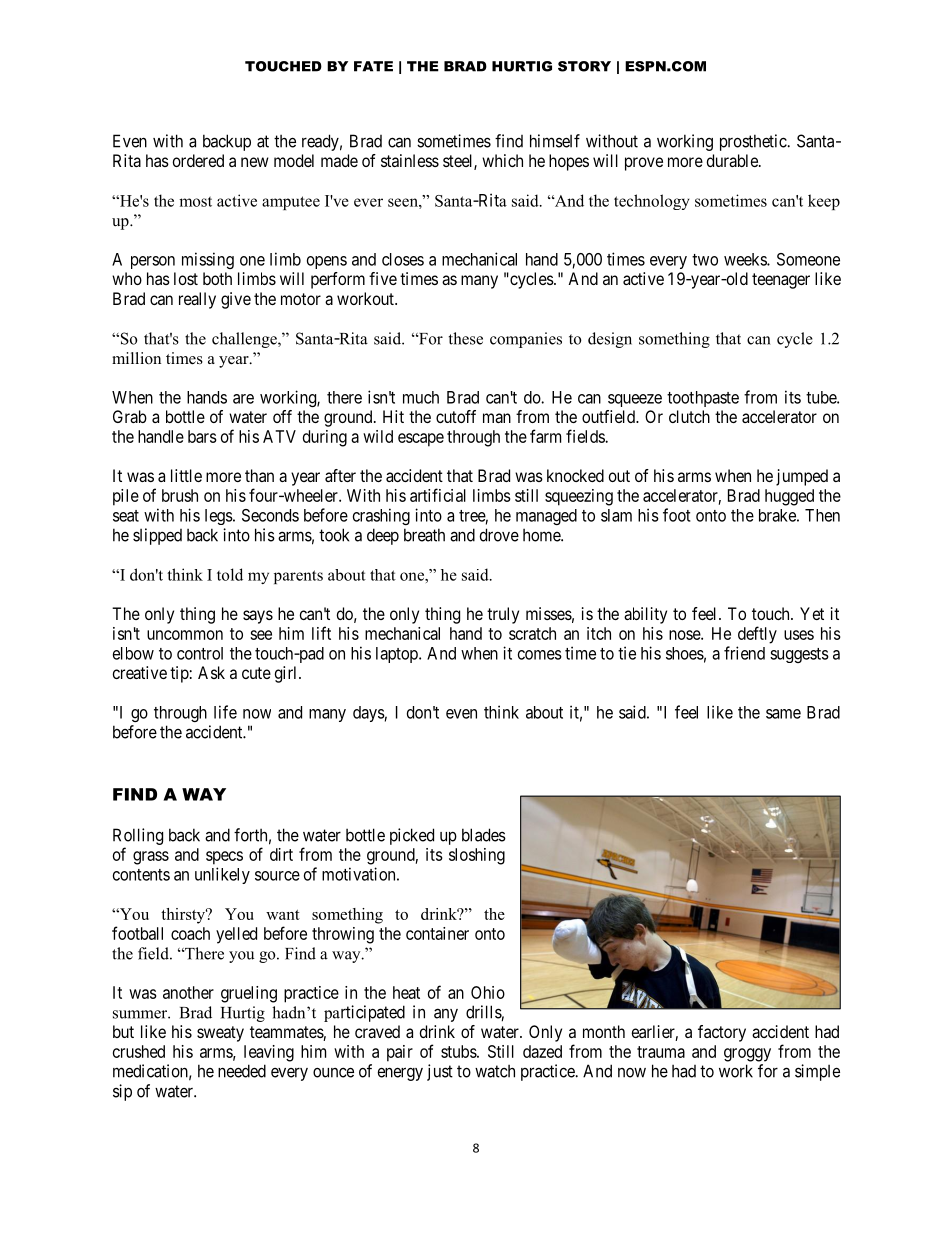  I want to click on truly, so click(503, 615).
